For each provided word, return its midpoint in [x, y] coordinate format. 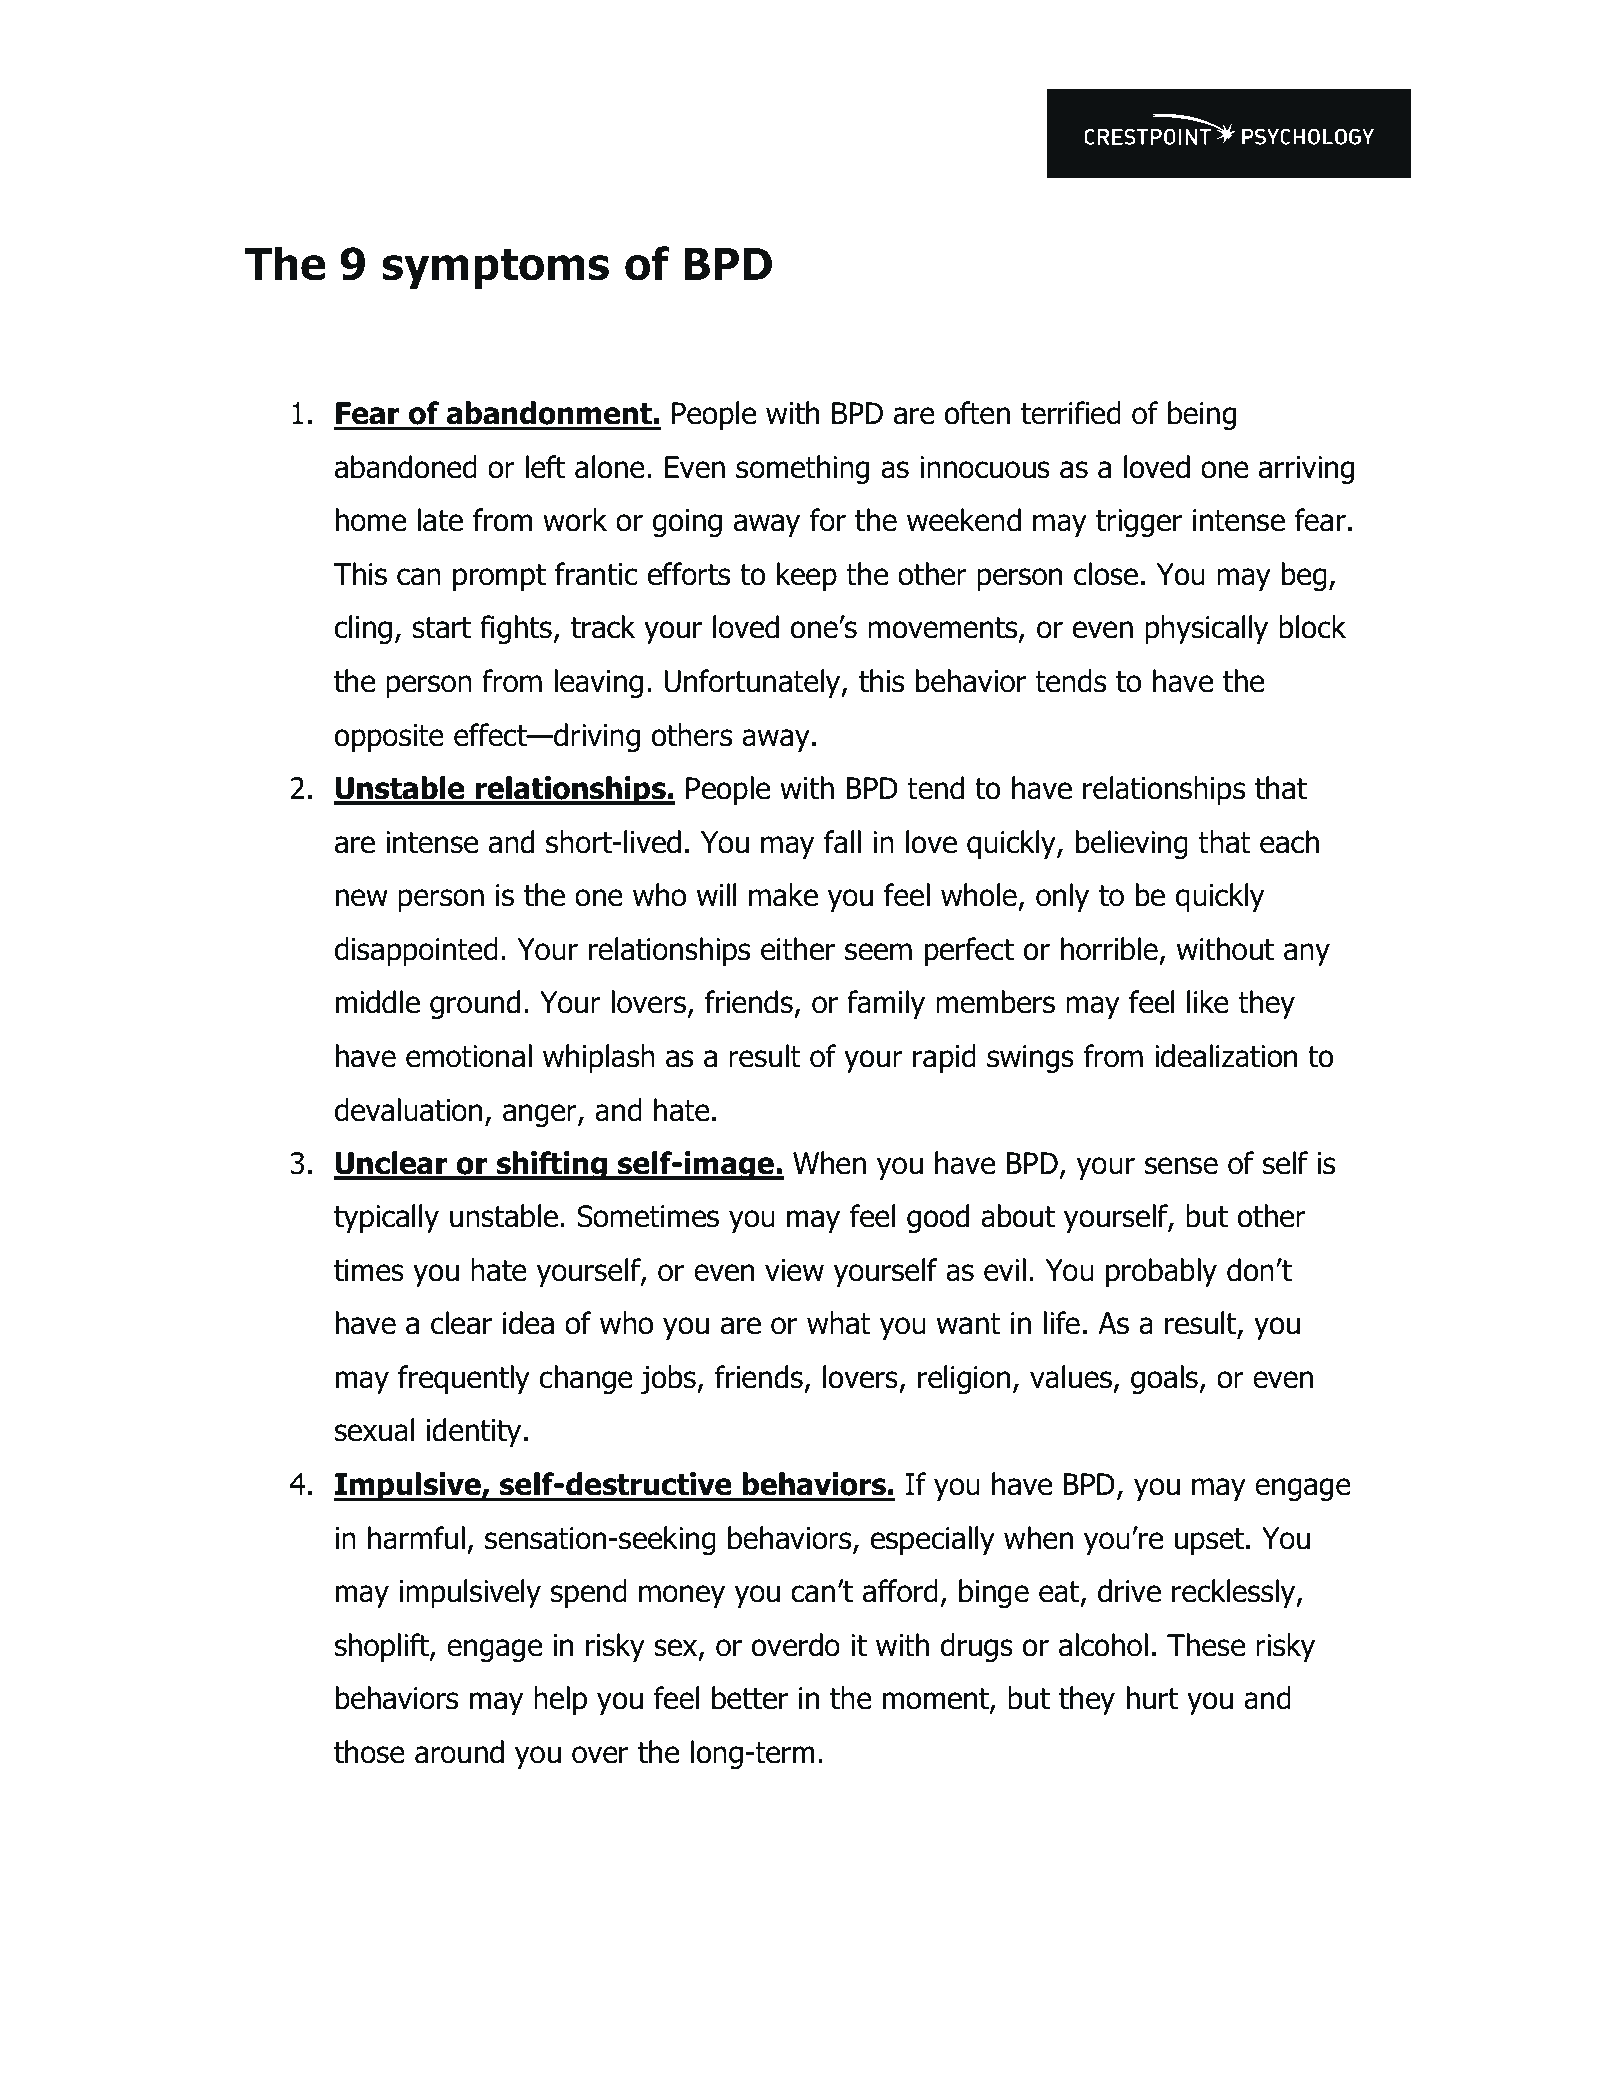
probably [1161, 1272]
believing [1132, 844]
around [459, 1752]
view [794, 1270]
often [977, 413]
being [1202, 415]
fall [842, 842]
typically [386, 1218]
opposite [389, 738]
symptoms [495, 269]
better [750, 1698]
